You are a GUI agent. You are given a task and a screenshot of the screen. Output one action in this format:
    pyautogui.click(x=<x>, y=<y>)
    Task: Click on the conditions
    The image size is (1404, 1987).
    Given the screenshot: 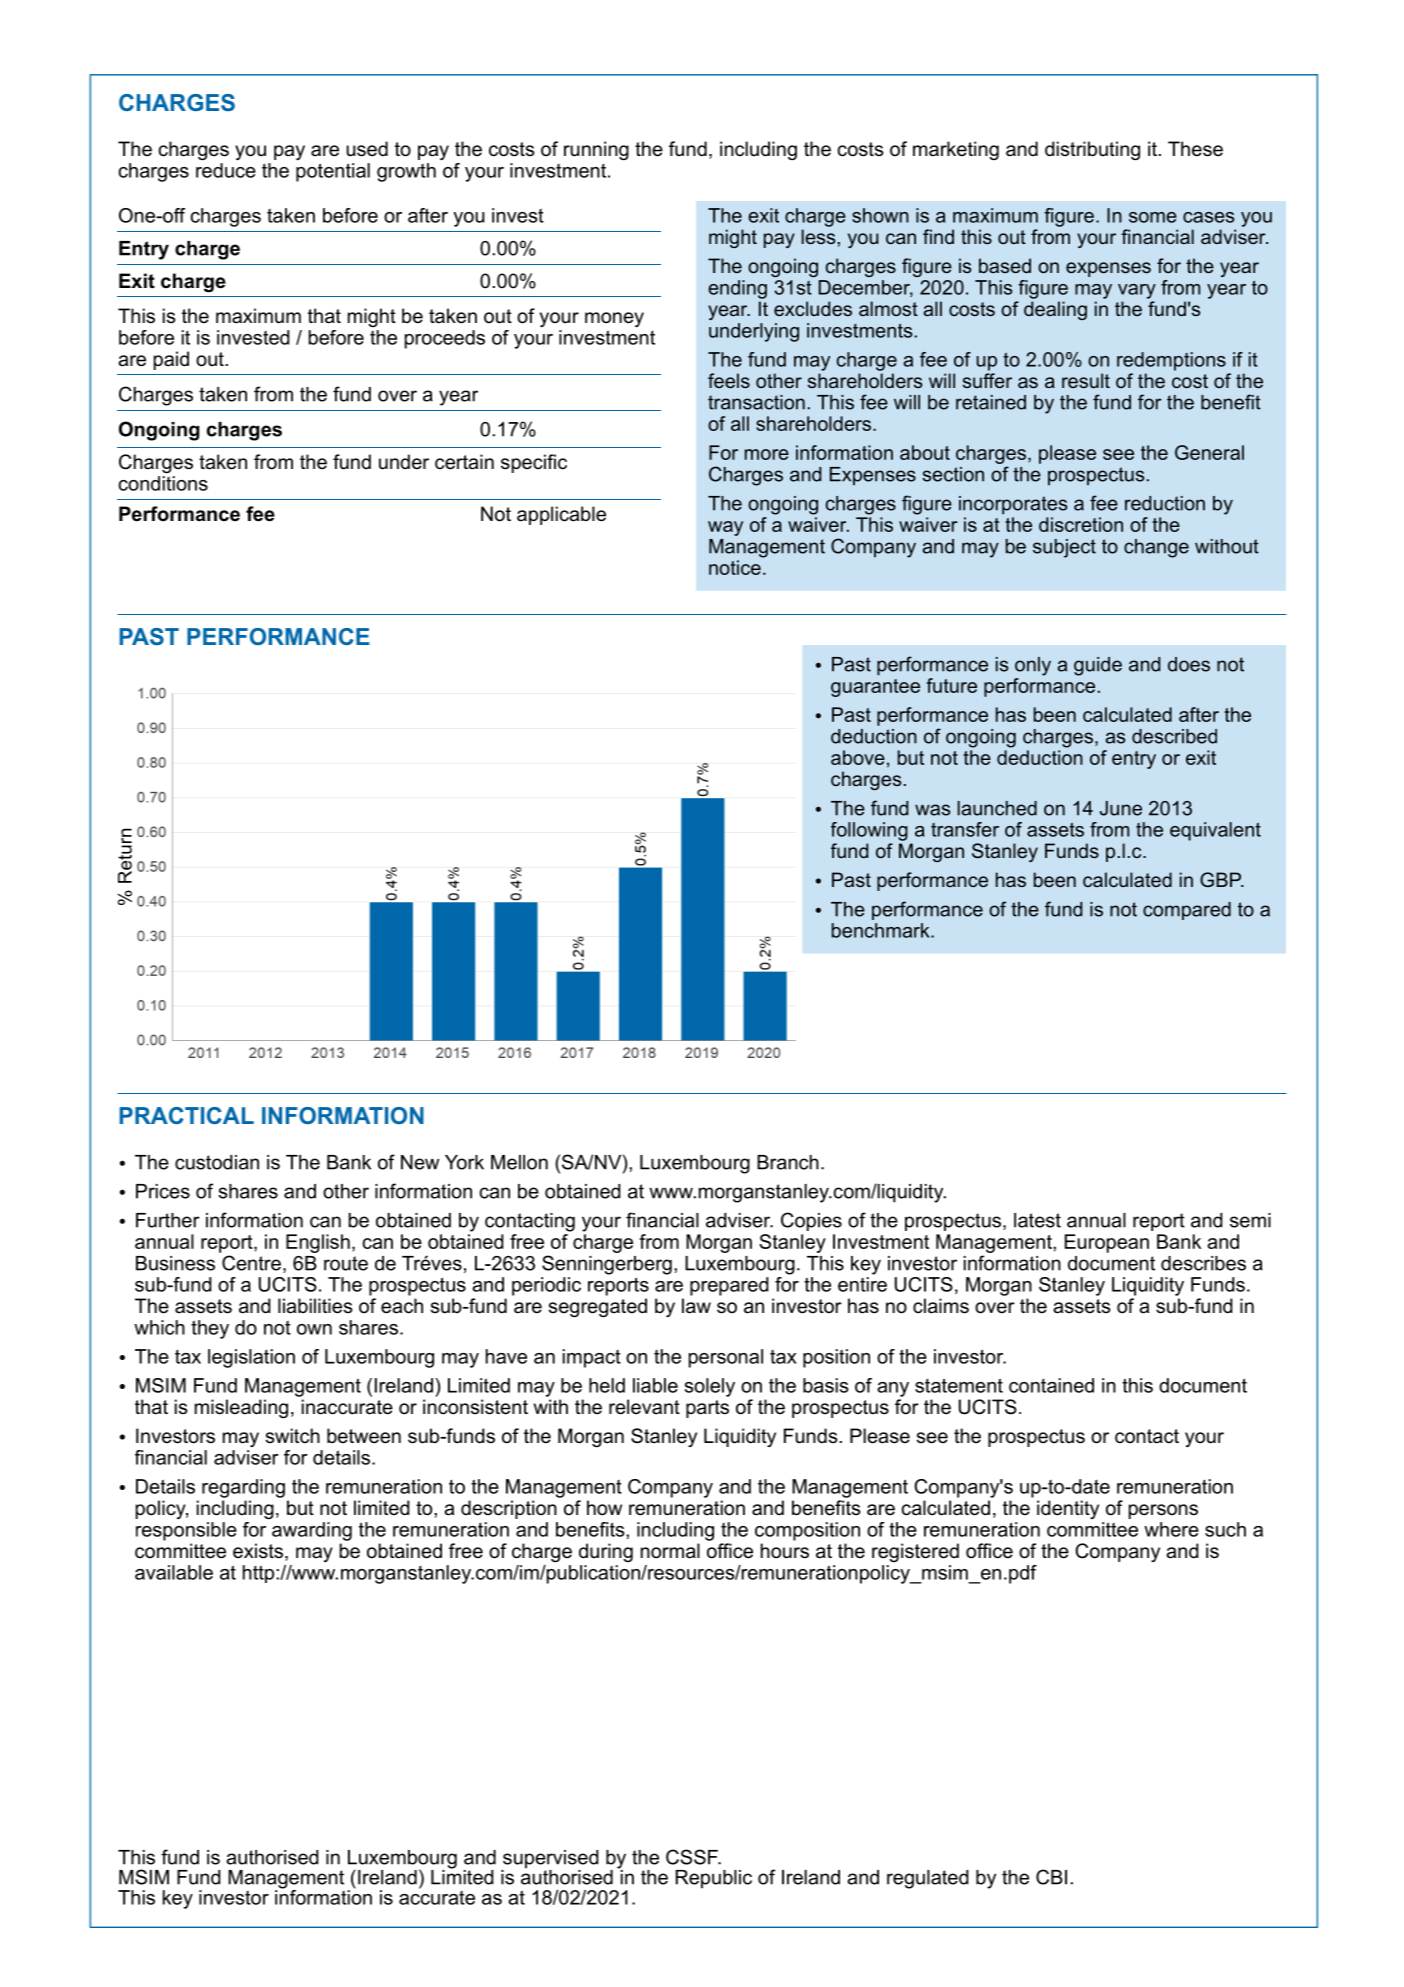 What is the action you would take?
    pyautogui.click(x=163, y=483)
